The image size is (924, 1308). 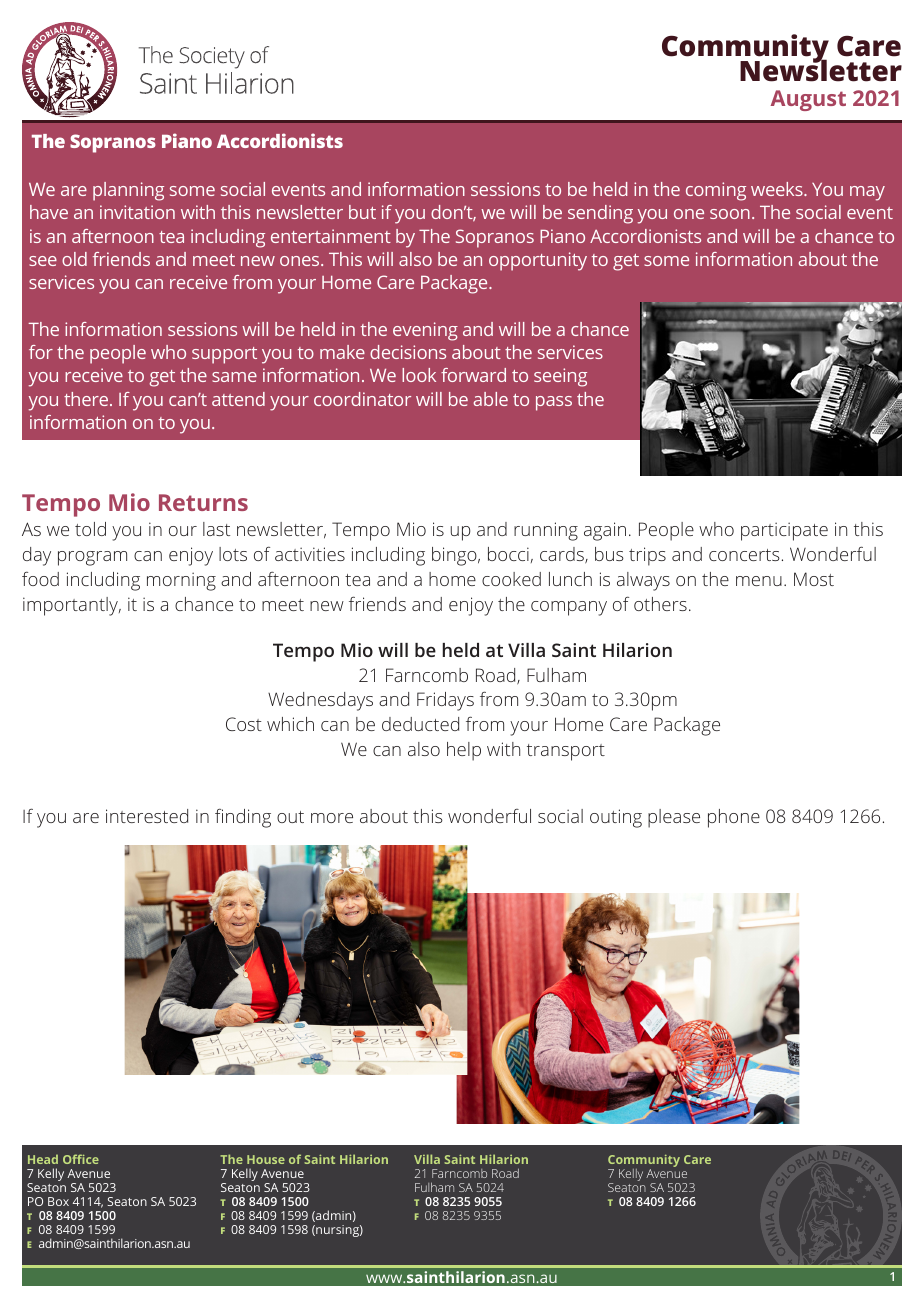 I want to click on running, so click(x=546, y=531).
